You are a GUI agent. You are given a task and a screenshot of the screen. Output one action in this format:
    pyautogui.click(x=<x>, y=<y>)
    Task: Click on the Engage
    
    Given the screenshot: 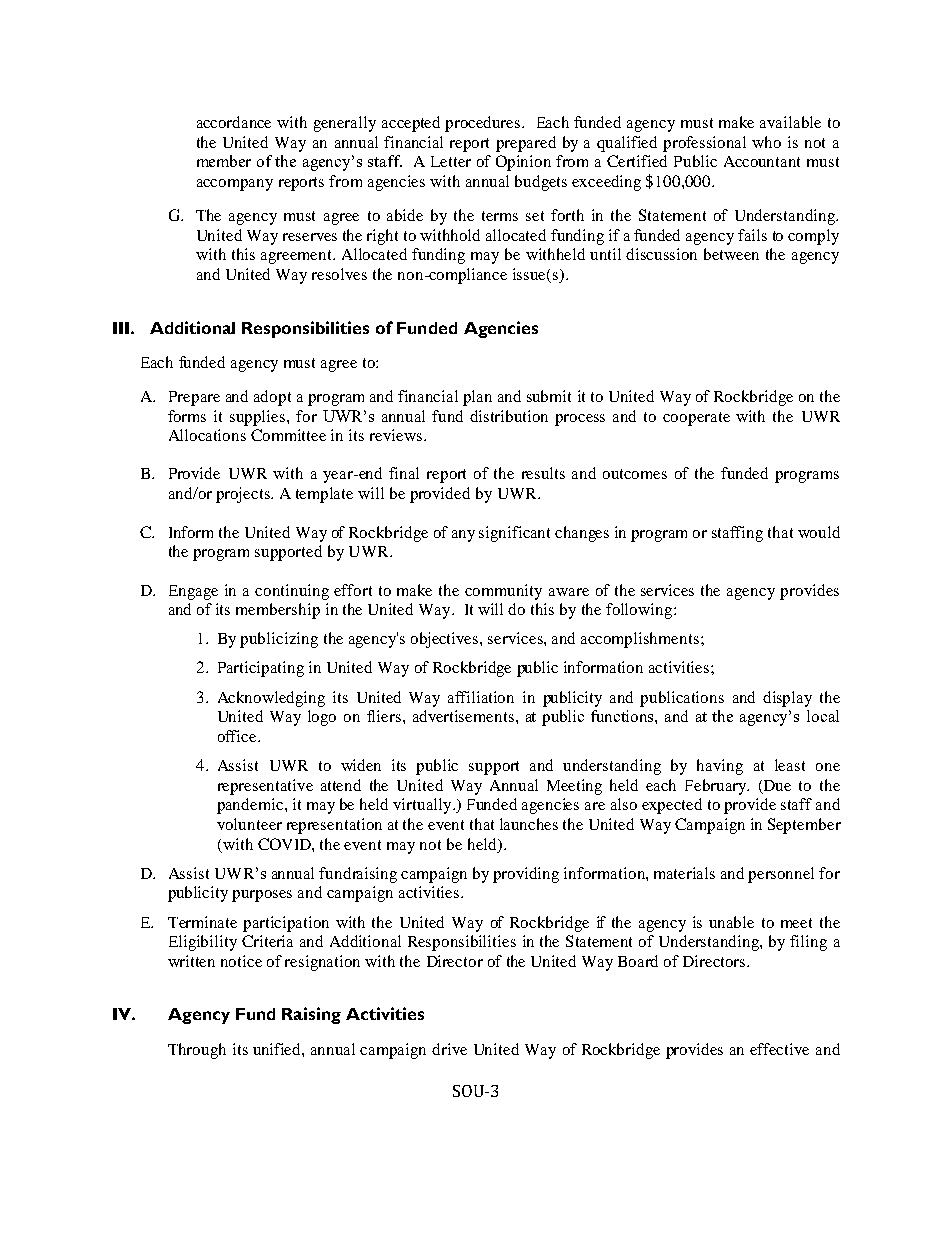 What is the action you would take?
    pyautogui.click(x=193, y=592)
